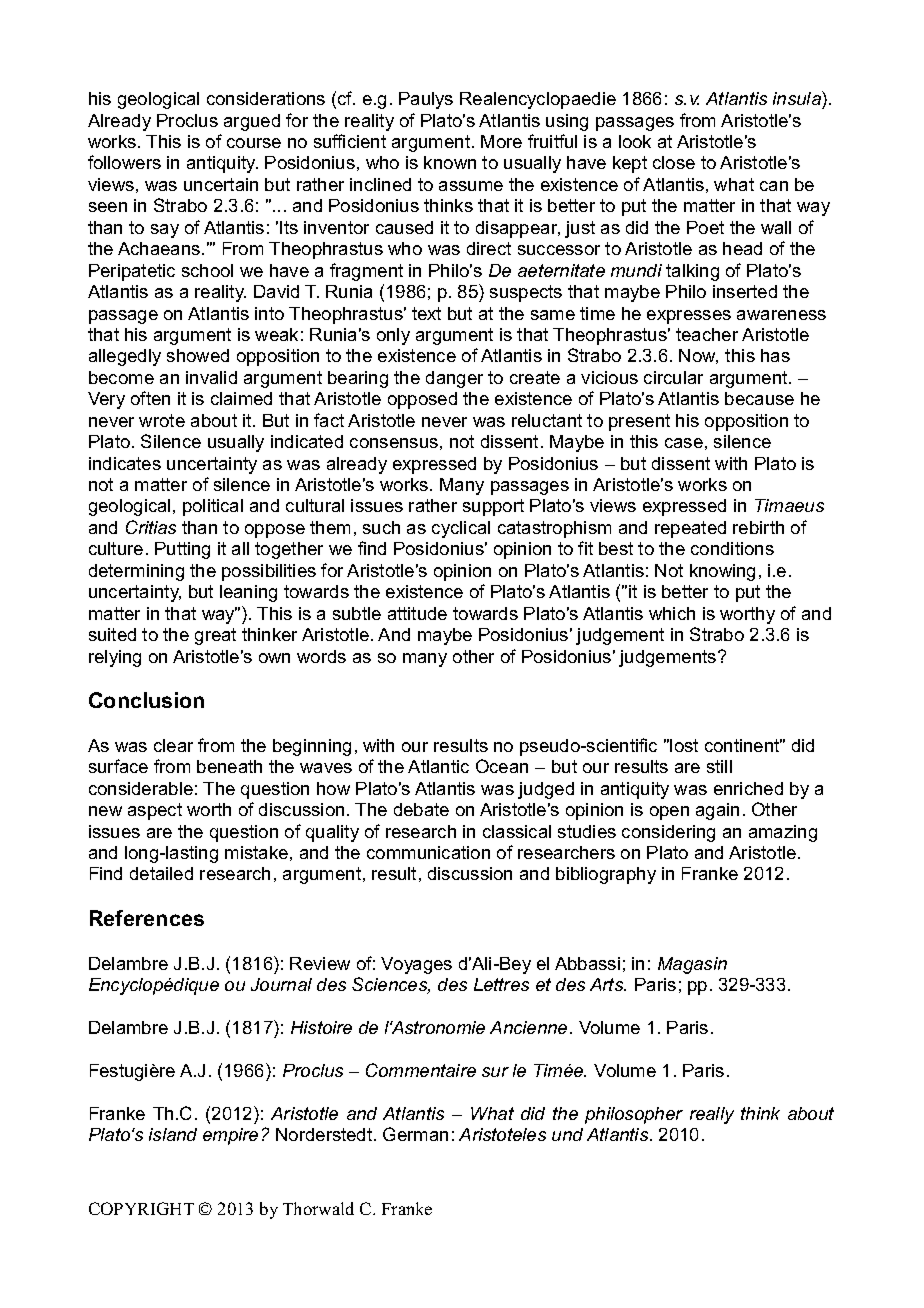 This document has width=924, height=1308. What do you see at coordinates (173, 1134) in the document?
I see `island` at bounding box center [173, 1134].
